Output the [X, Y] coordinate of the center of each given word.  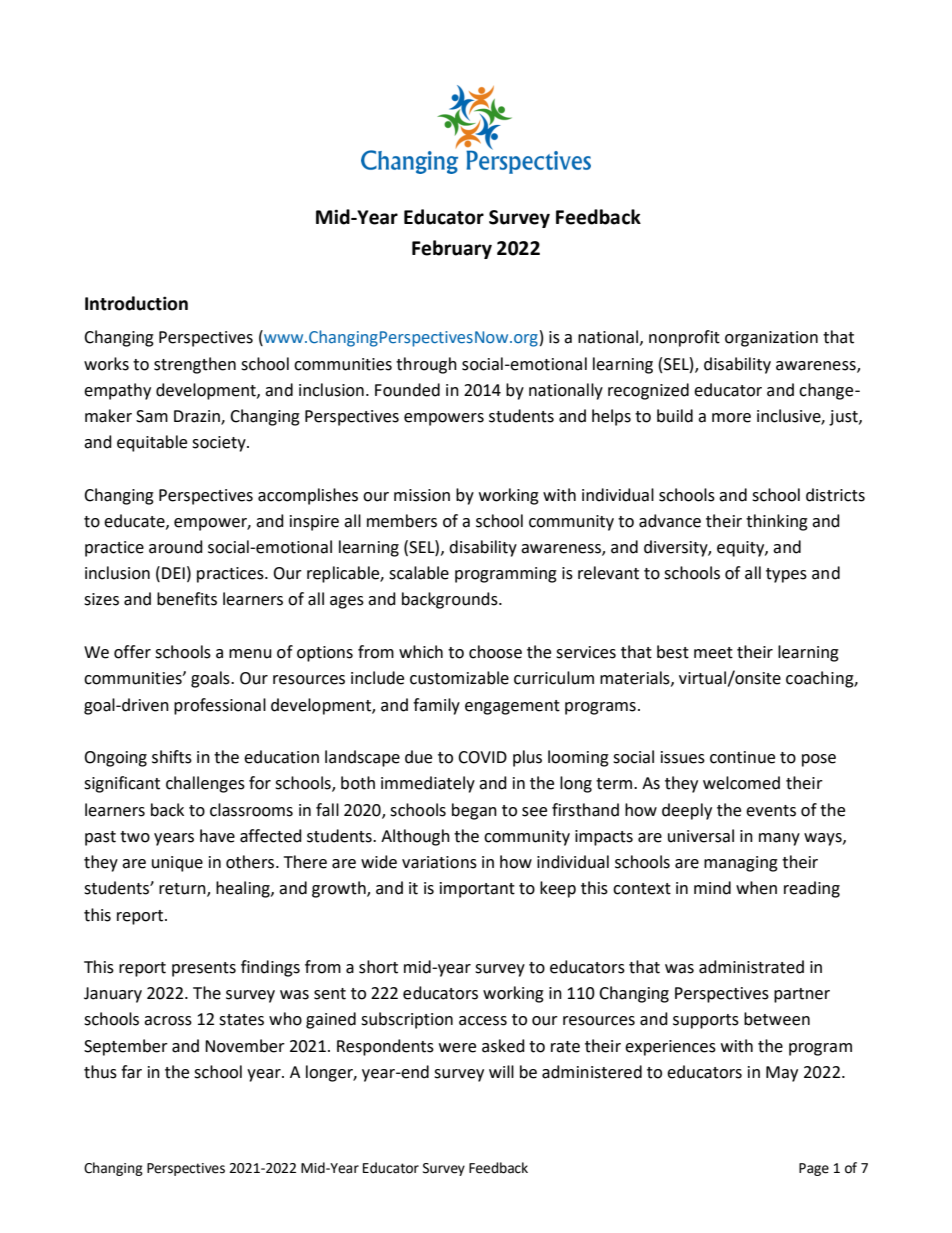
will [501, 1071]
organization [771, 339]
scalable [419, 573]
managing [741, 864]
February [452, 249]
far [131, 1072]
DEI [173, 573]
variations [439, 862]
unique [177, 864]
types [786, 575]
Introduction [136, 303]
